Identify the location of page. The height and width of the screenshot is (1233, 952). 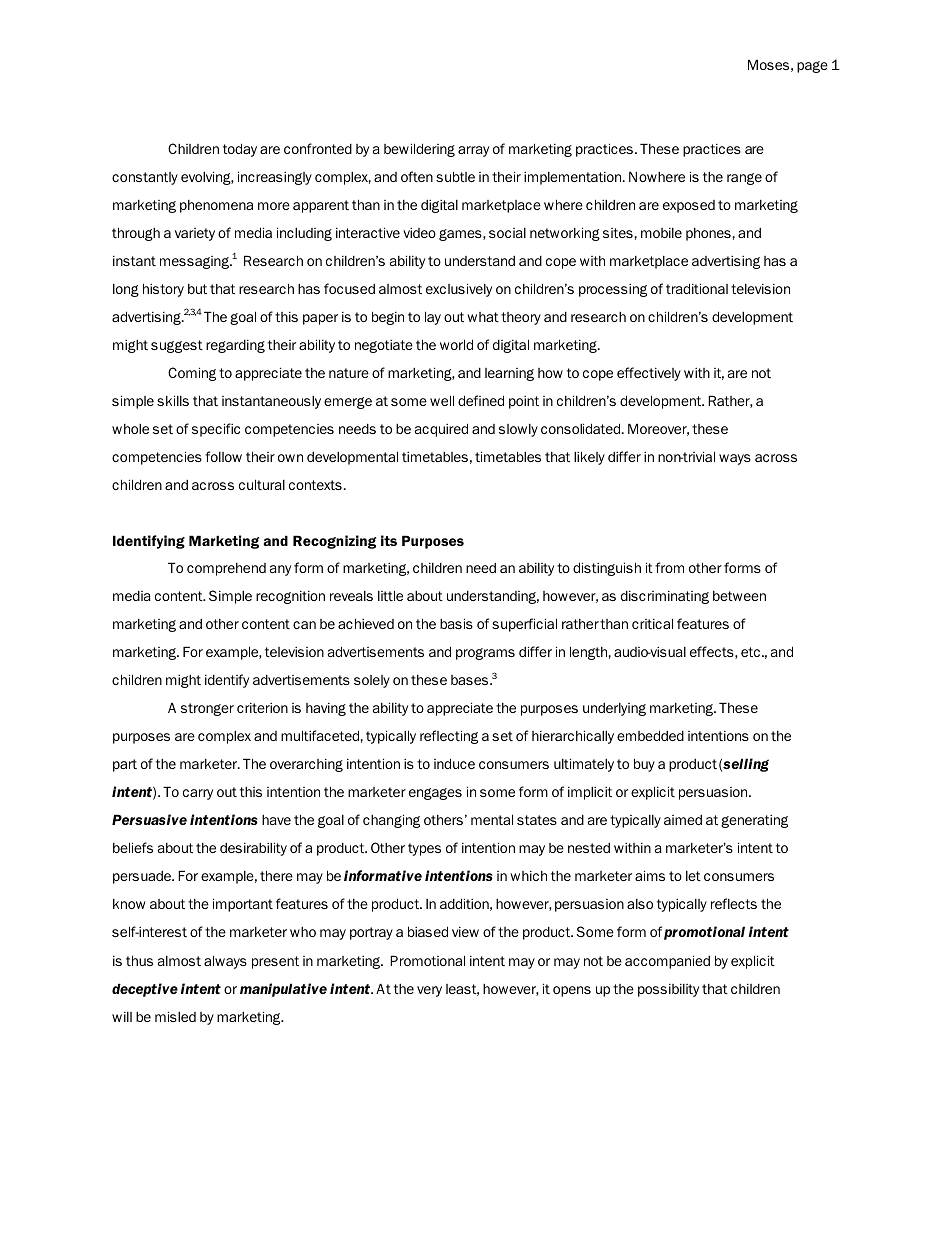
(812, 67).
